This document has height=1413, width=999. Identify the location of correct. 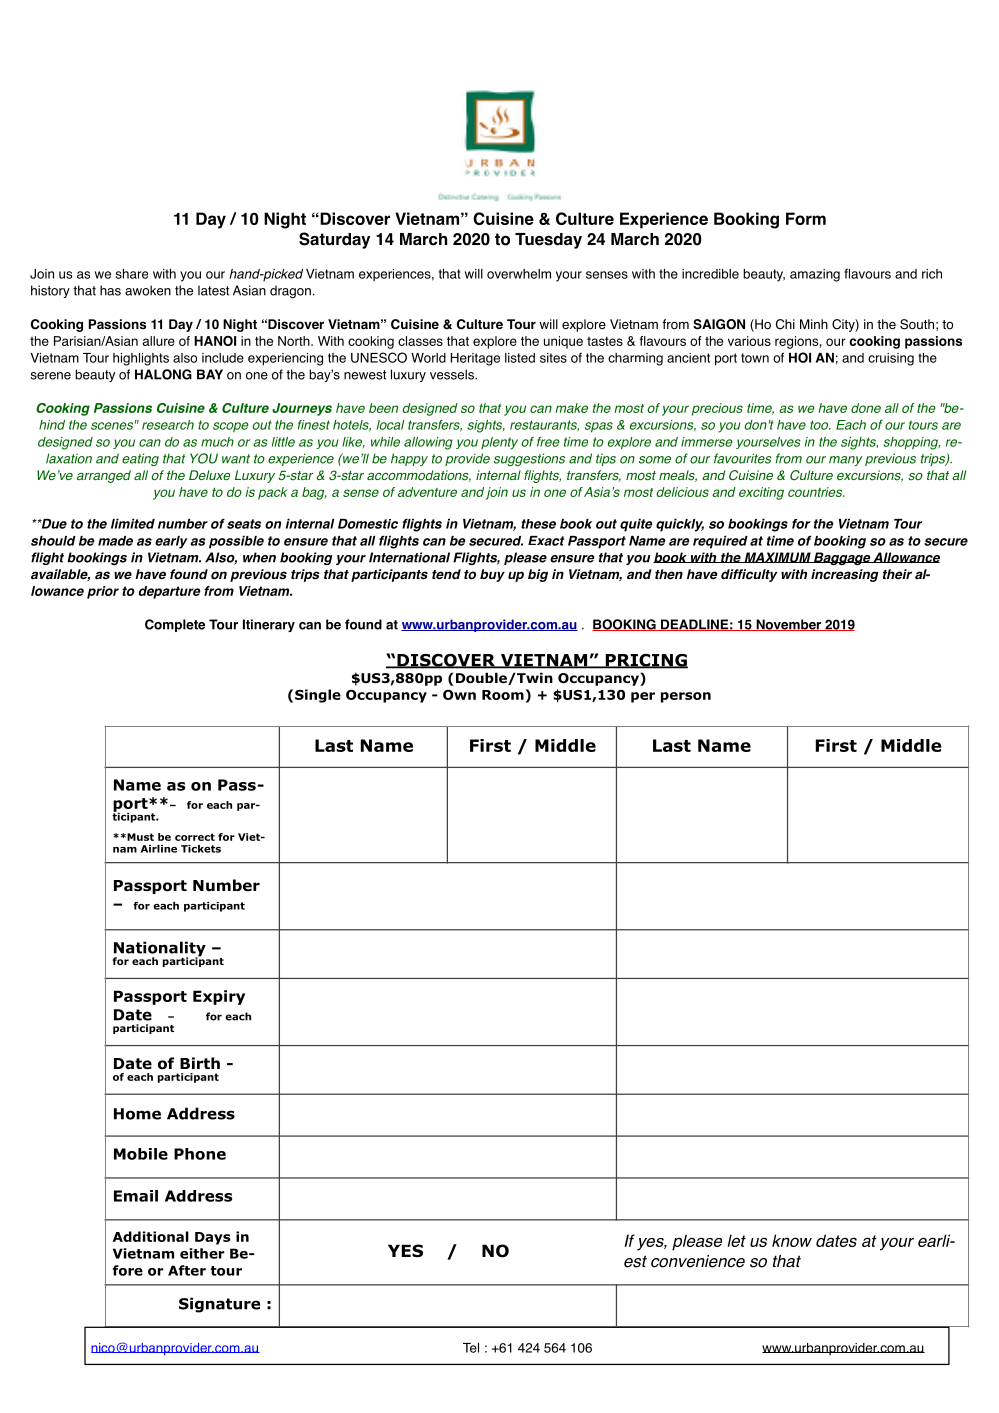
(195, 837).
